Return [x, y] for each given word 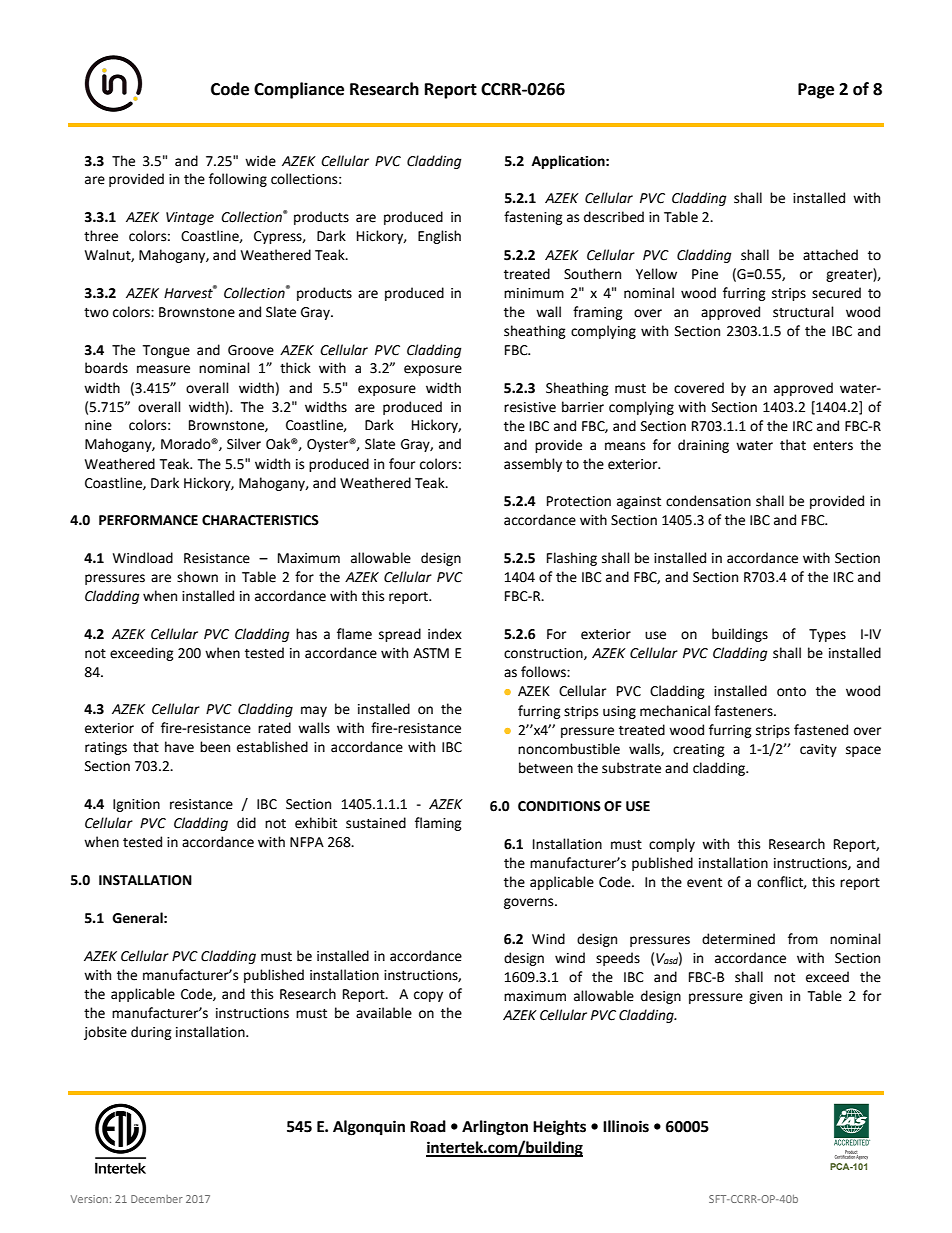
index [445, 634]
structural [803, 312]
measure [163, 369]
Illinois [626, 1126]
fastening [533, 218]
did [246, 823]
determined [738, 939]
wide [260, 161]
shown [197, 577]
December [157, 1199]
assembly [533, 465]
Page [816, 91]
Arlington [495, 1128]
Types [827, 635]
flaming [438, 824]
